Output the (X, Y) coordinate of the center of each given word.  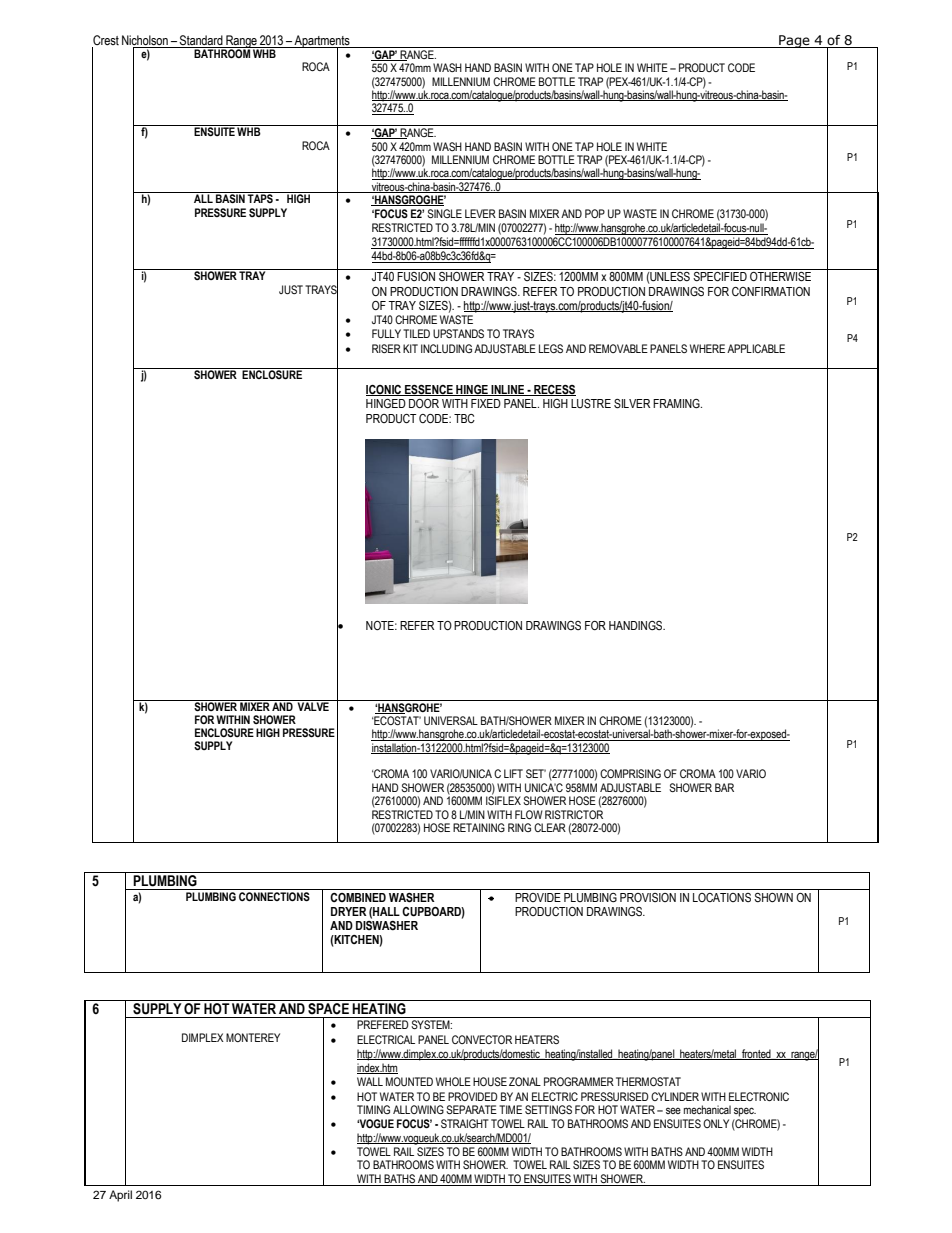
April (120, 1196)
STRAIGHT (465, 1123)
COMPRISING (630, 773)
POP (595, 213)
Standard (201, 40)
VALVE (313, 705)
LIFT (513, 773)
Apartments (322, 42)
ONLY (716, 1123)
